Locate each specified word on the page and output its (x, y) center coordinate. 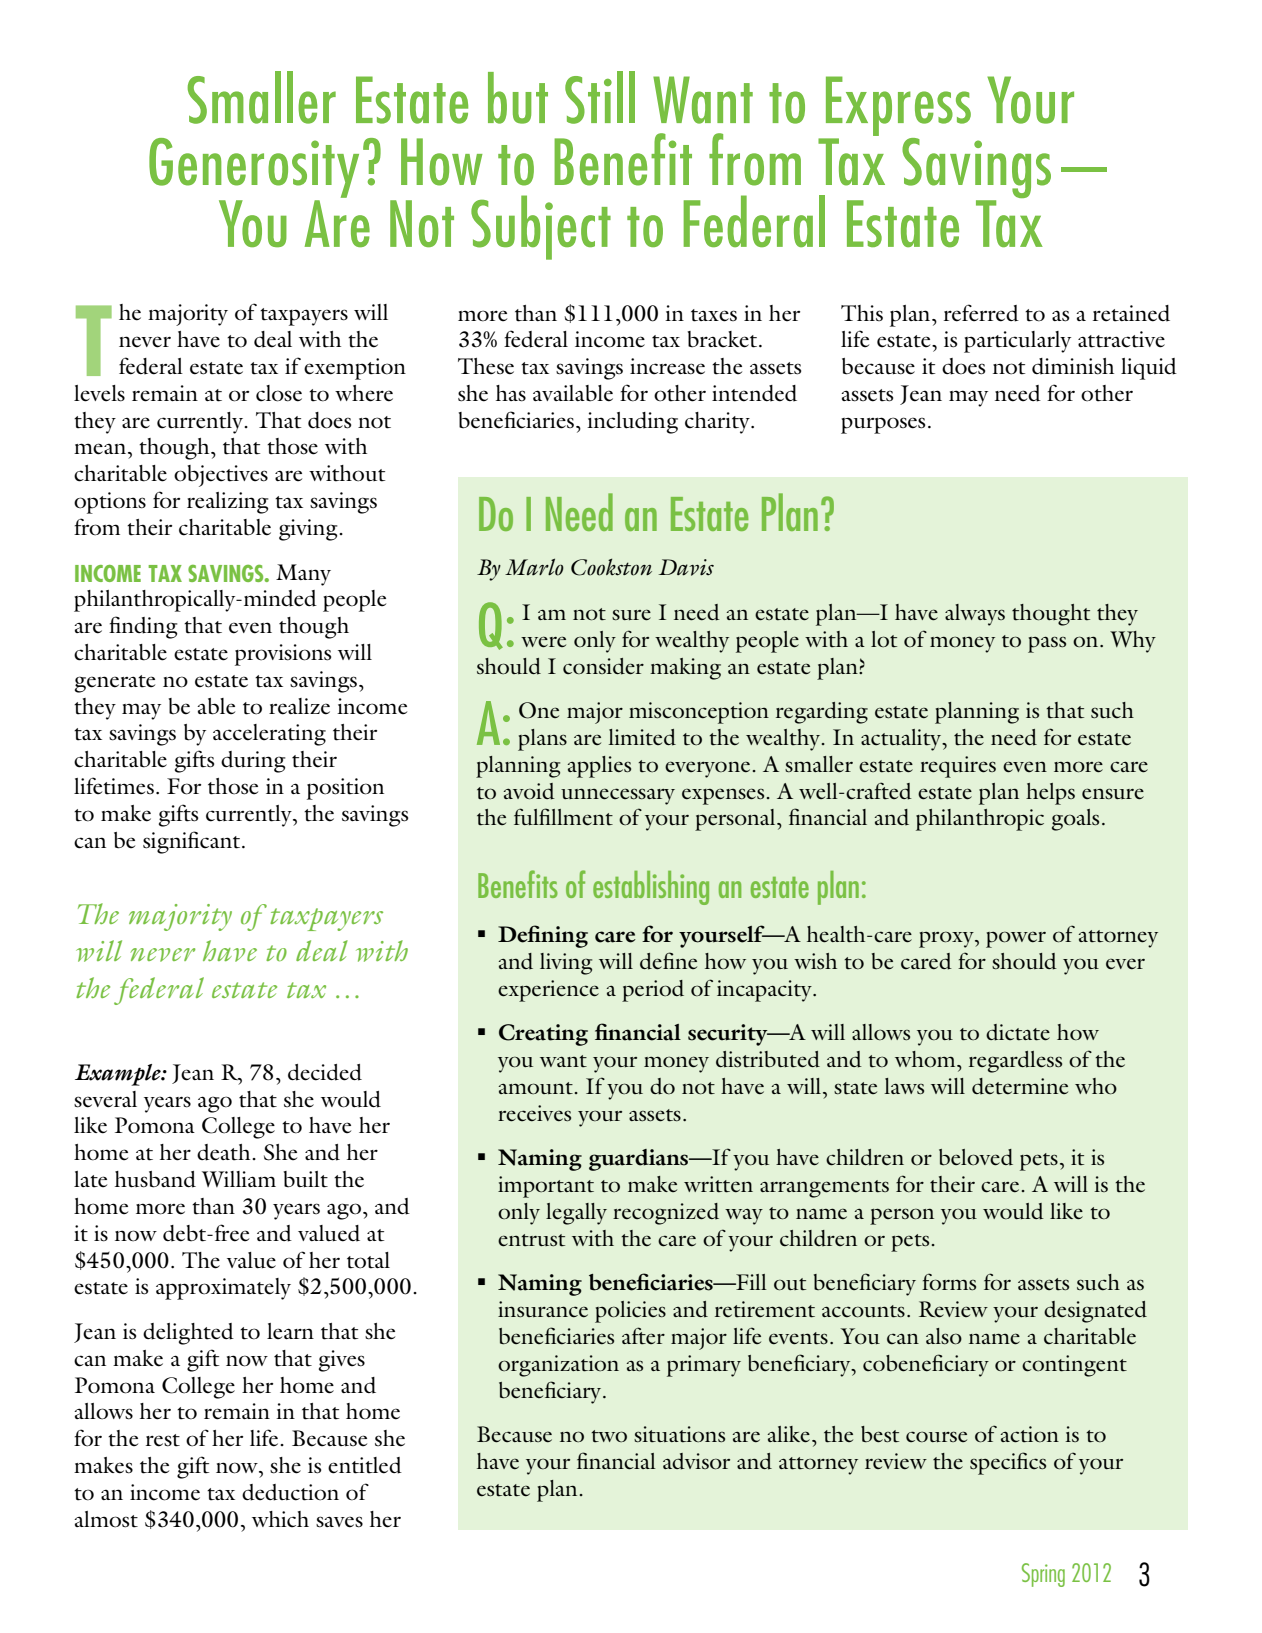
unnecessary (618, 796)
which (280, 1519)
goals (1075, 820)
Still (600, 97)
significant (193, 842)
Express (898, 106)
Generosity (254, 168)
